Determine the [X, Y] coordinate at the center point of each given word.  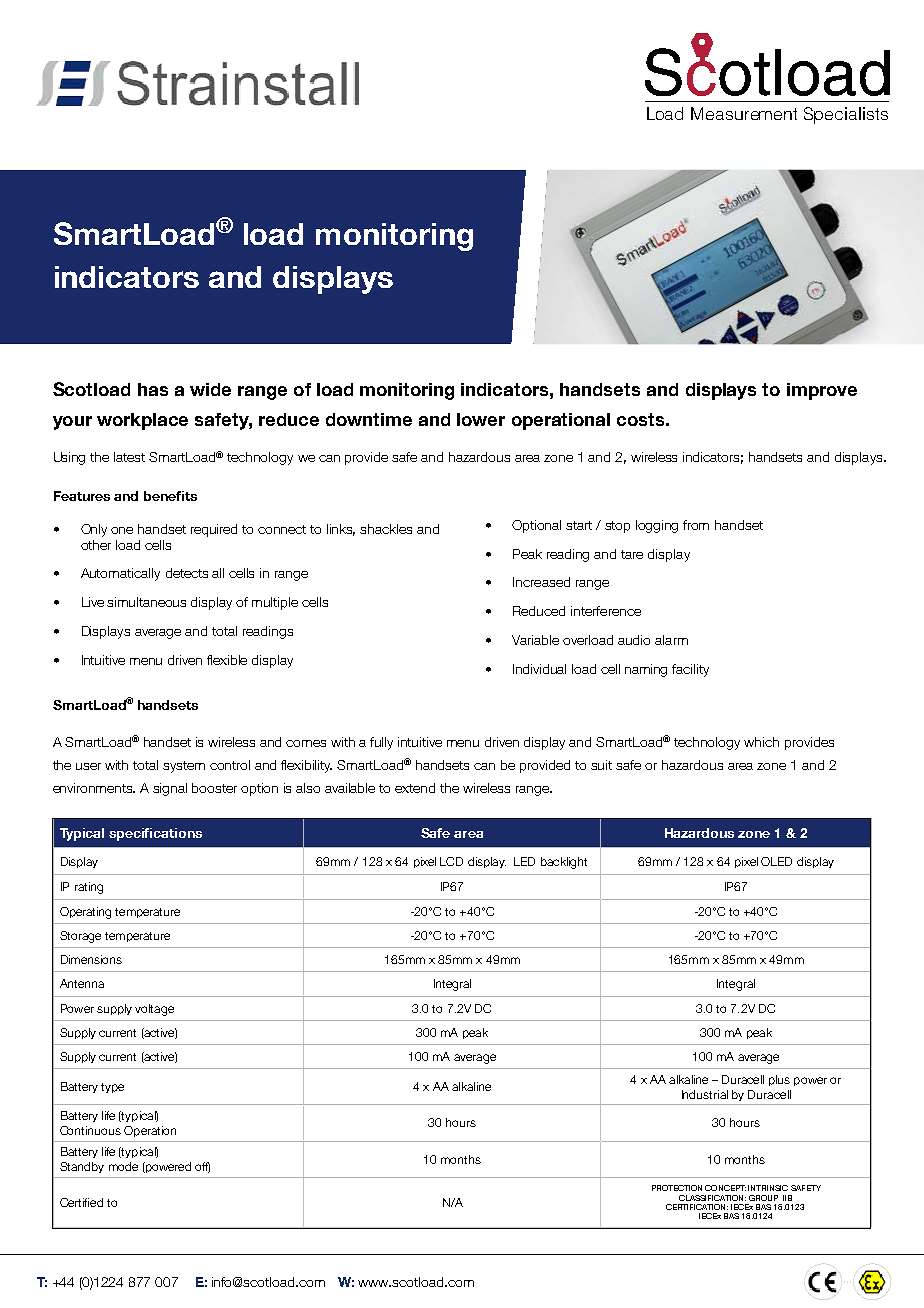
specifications [155, 834]
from [696, 525]
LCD [451, 861]
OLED [776, 861]
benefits [170, 496]
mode [123, 1166]
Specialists [846, 115]
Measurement [744, 113]
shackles [386, 529]
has [153, 389]
